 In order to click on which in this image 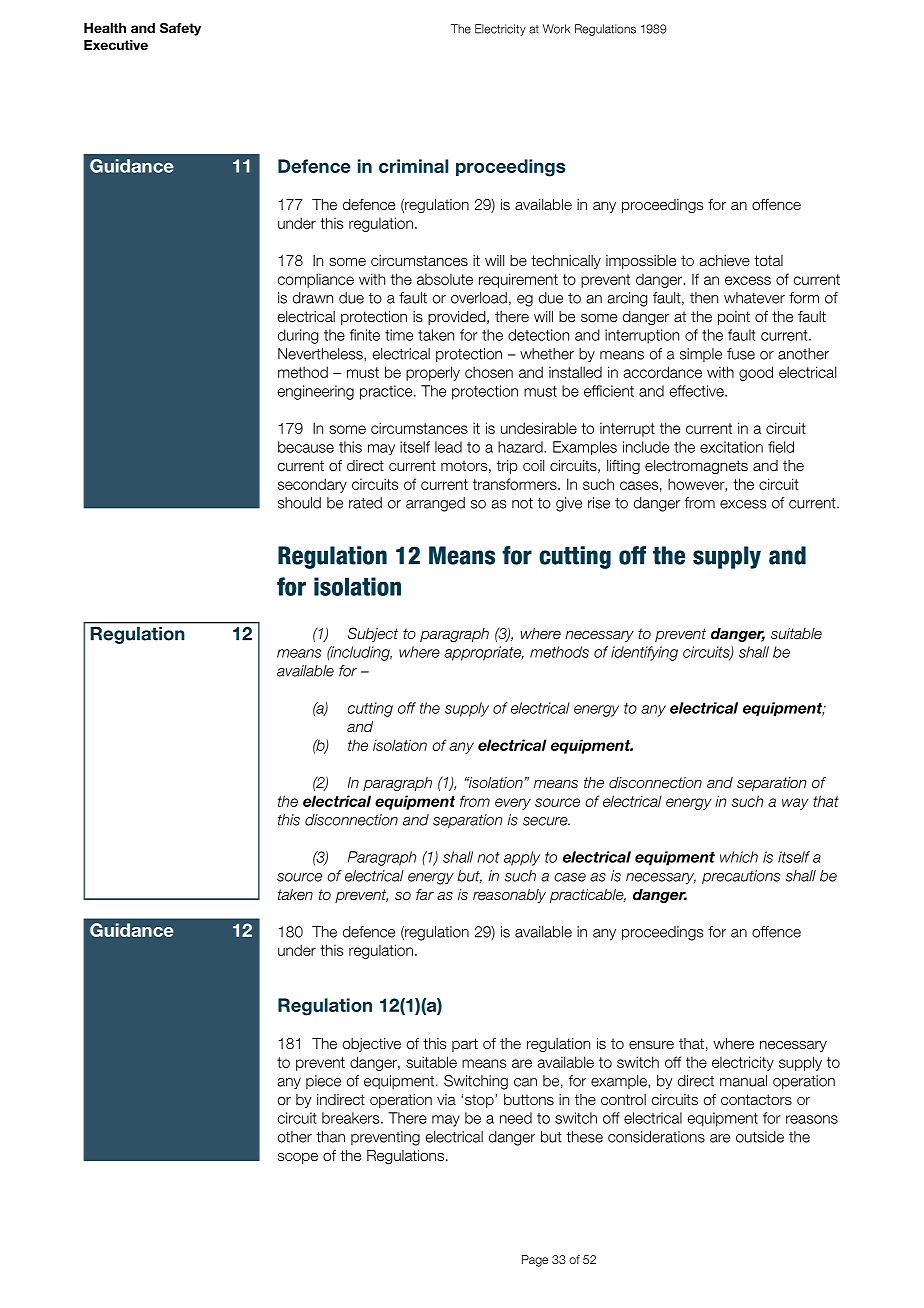, I will do `click(739, 857)`.
